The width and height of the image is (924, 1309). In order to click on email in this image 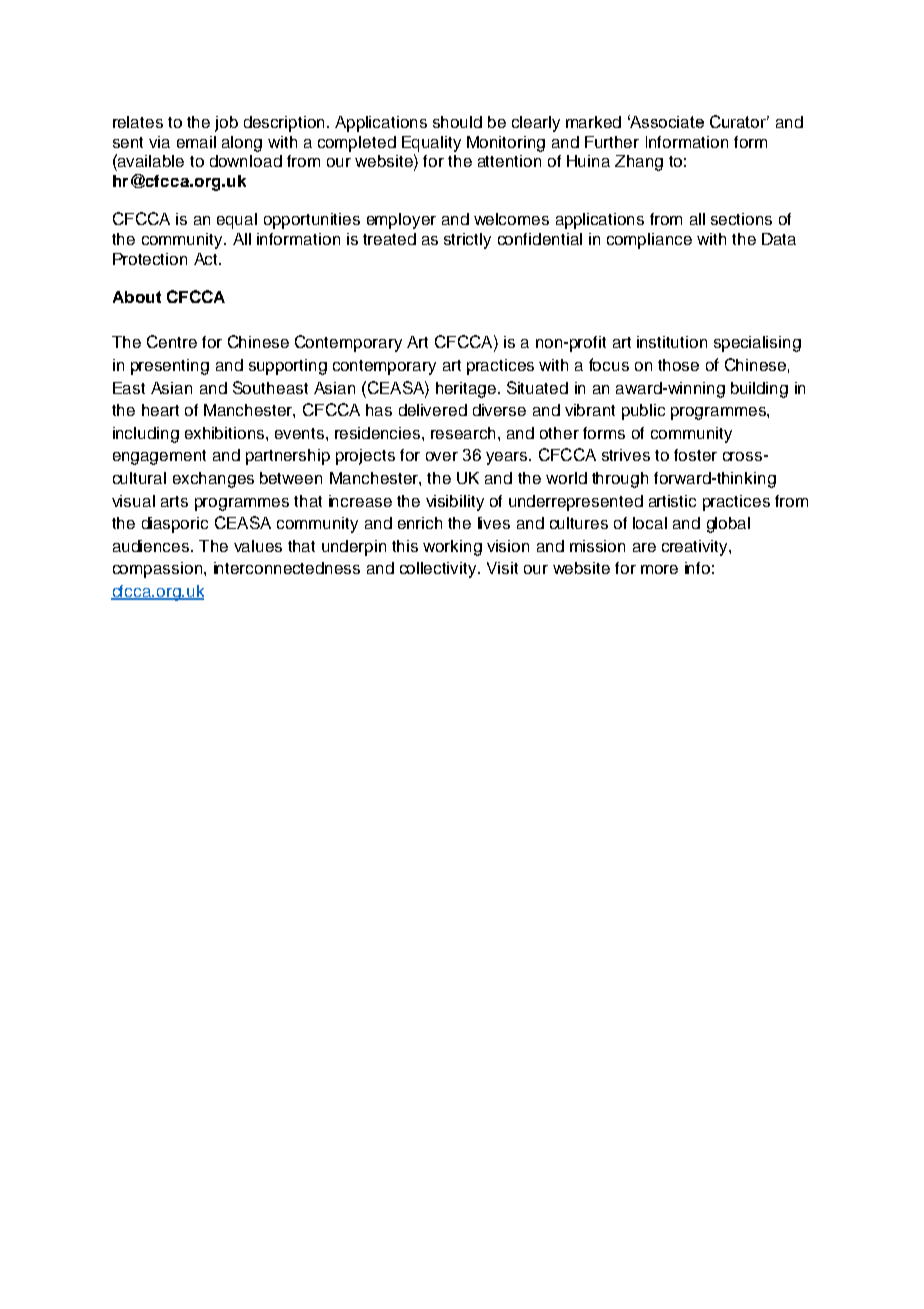, I will do `click(196, 142)`.
